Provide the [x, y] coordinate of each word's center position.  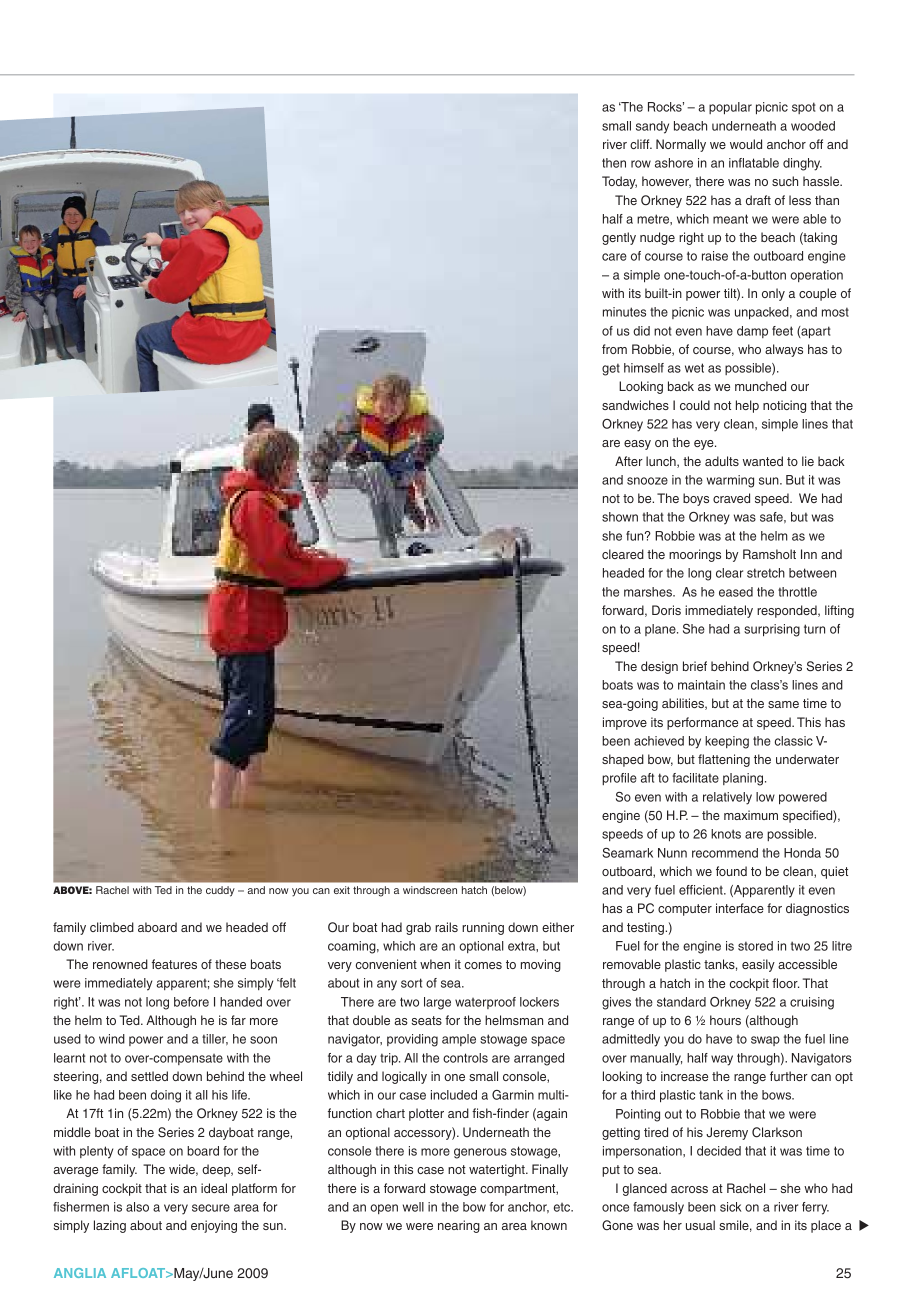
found [731, 871]
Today [619, 182]
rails [446, 927]
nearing [459, 1226]
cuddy [220, 891]
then [614, 163]
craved [731, 498]
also [137, 1207]
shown [620, 517]
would [746, 144]
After [629, 461]
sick [730, 1207]
